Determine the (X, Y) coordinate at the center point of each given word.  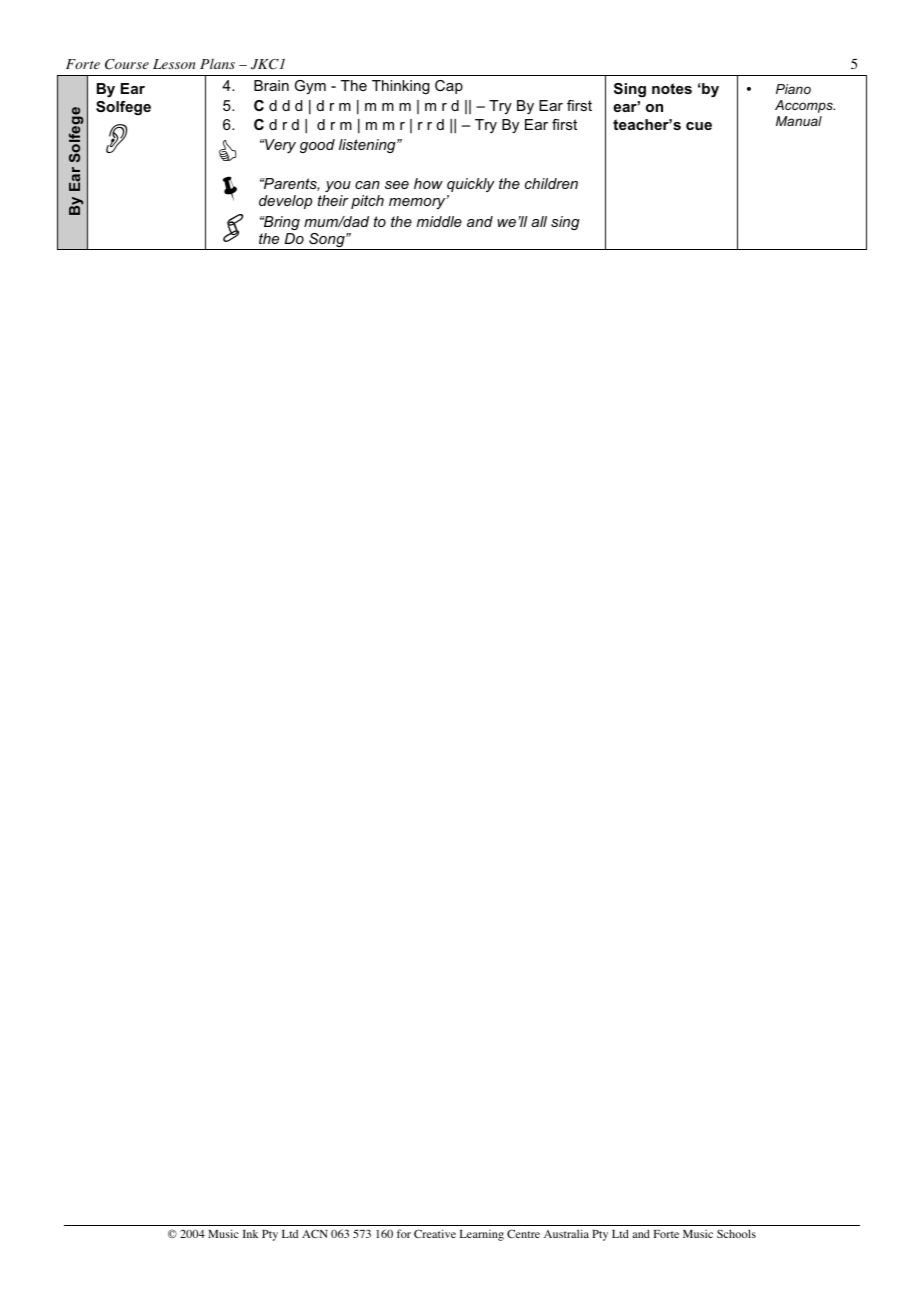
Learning (482, 1235)
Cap (449, 87)
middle (439, 221)
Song (327, 241)
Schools (736, 1233)
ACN (315, 1233)
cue (699, 126)
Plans (217, 63)
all (539, 221)
